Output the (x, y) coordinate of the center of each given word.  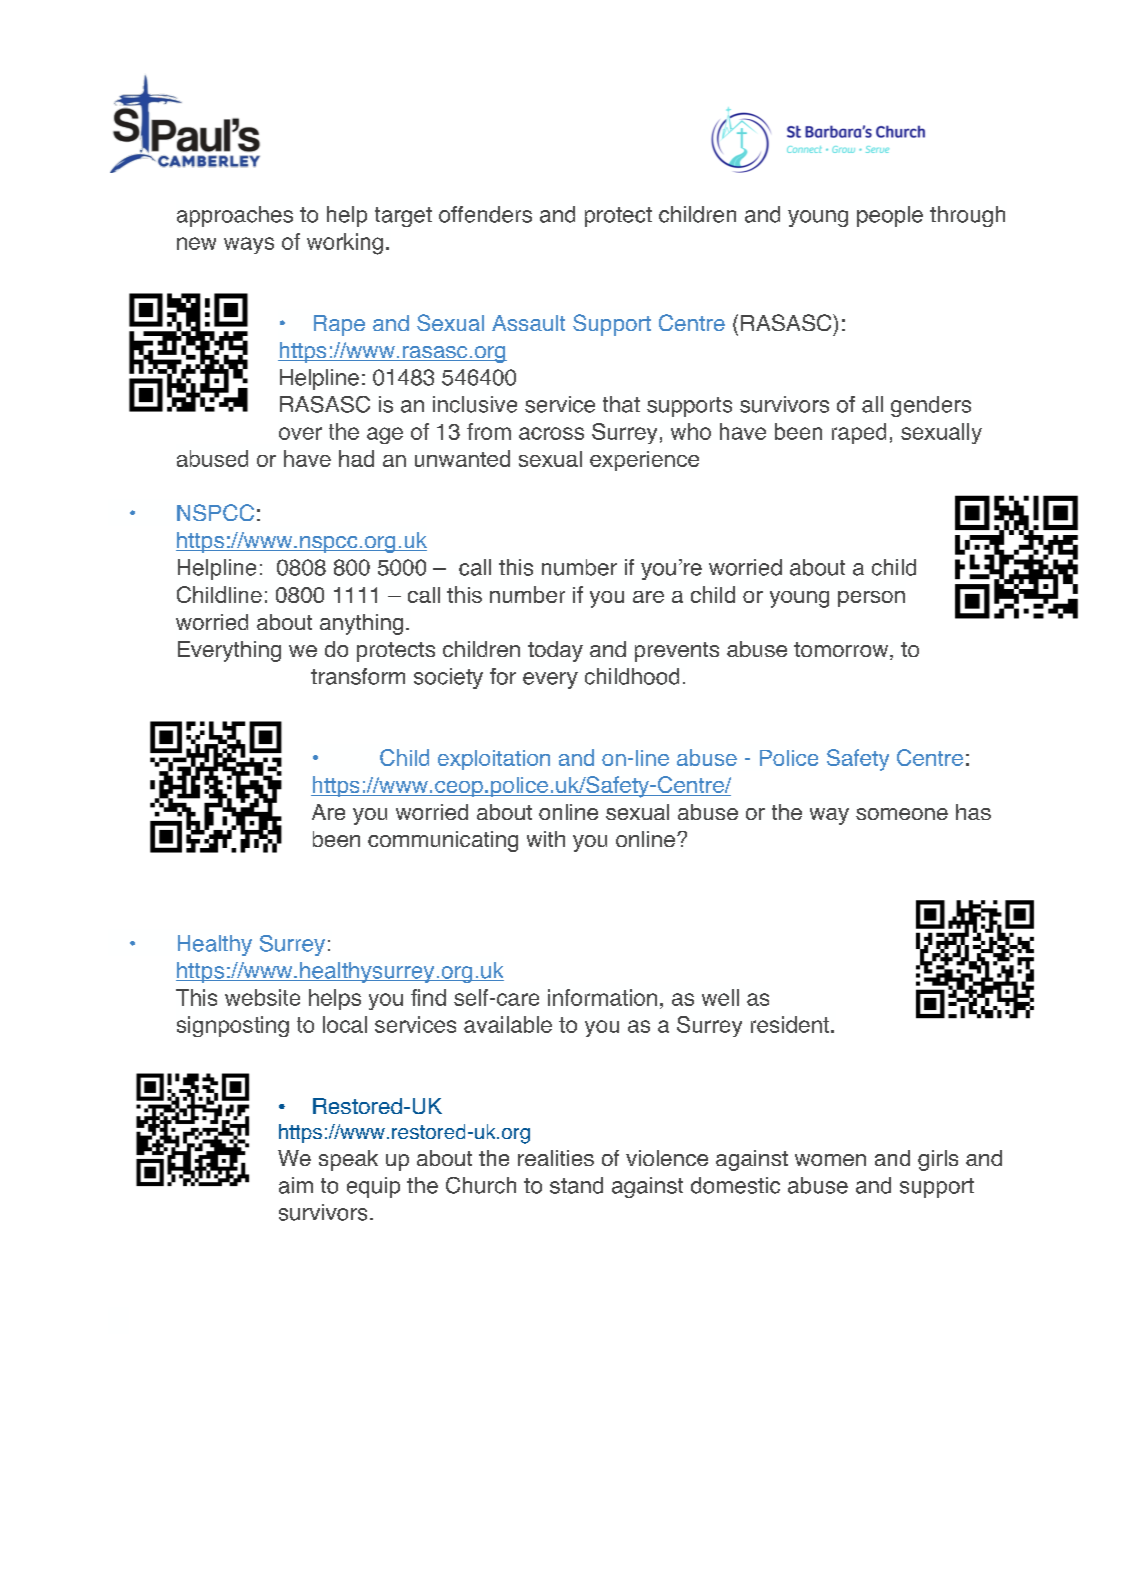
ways (249, 245)
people (890, 216)
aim (296, 1185)
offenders (485, 214)
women (830, 1160)
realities (556, 1158)
